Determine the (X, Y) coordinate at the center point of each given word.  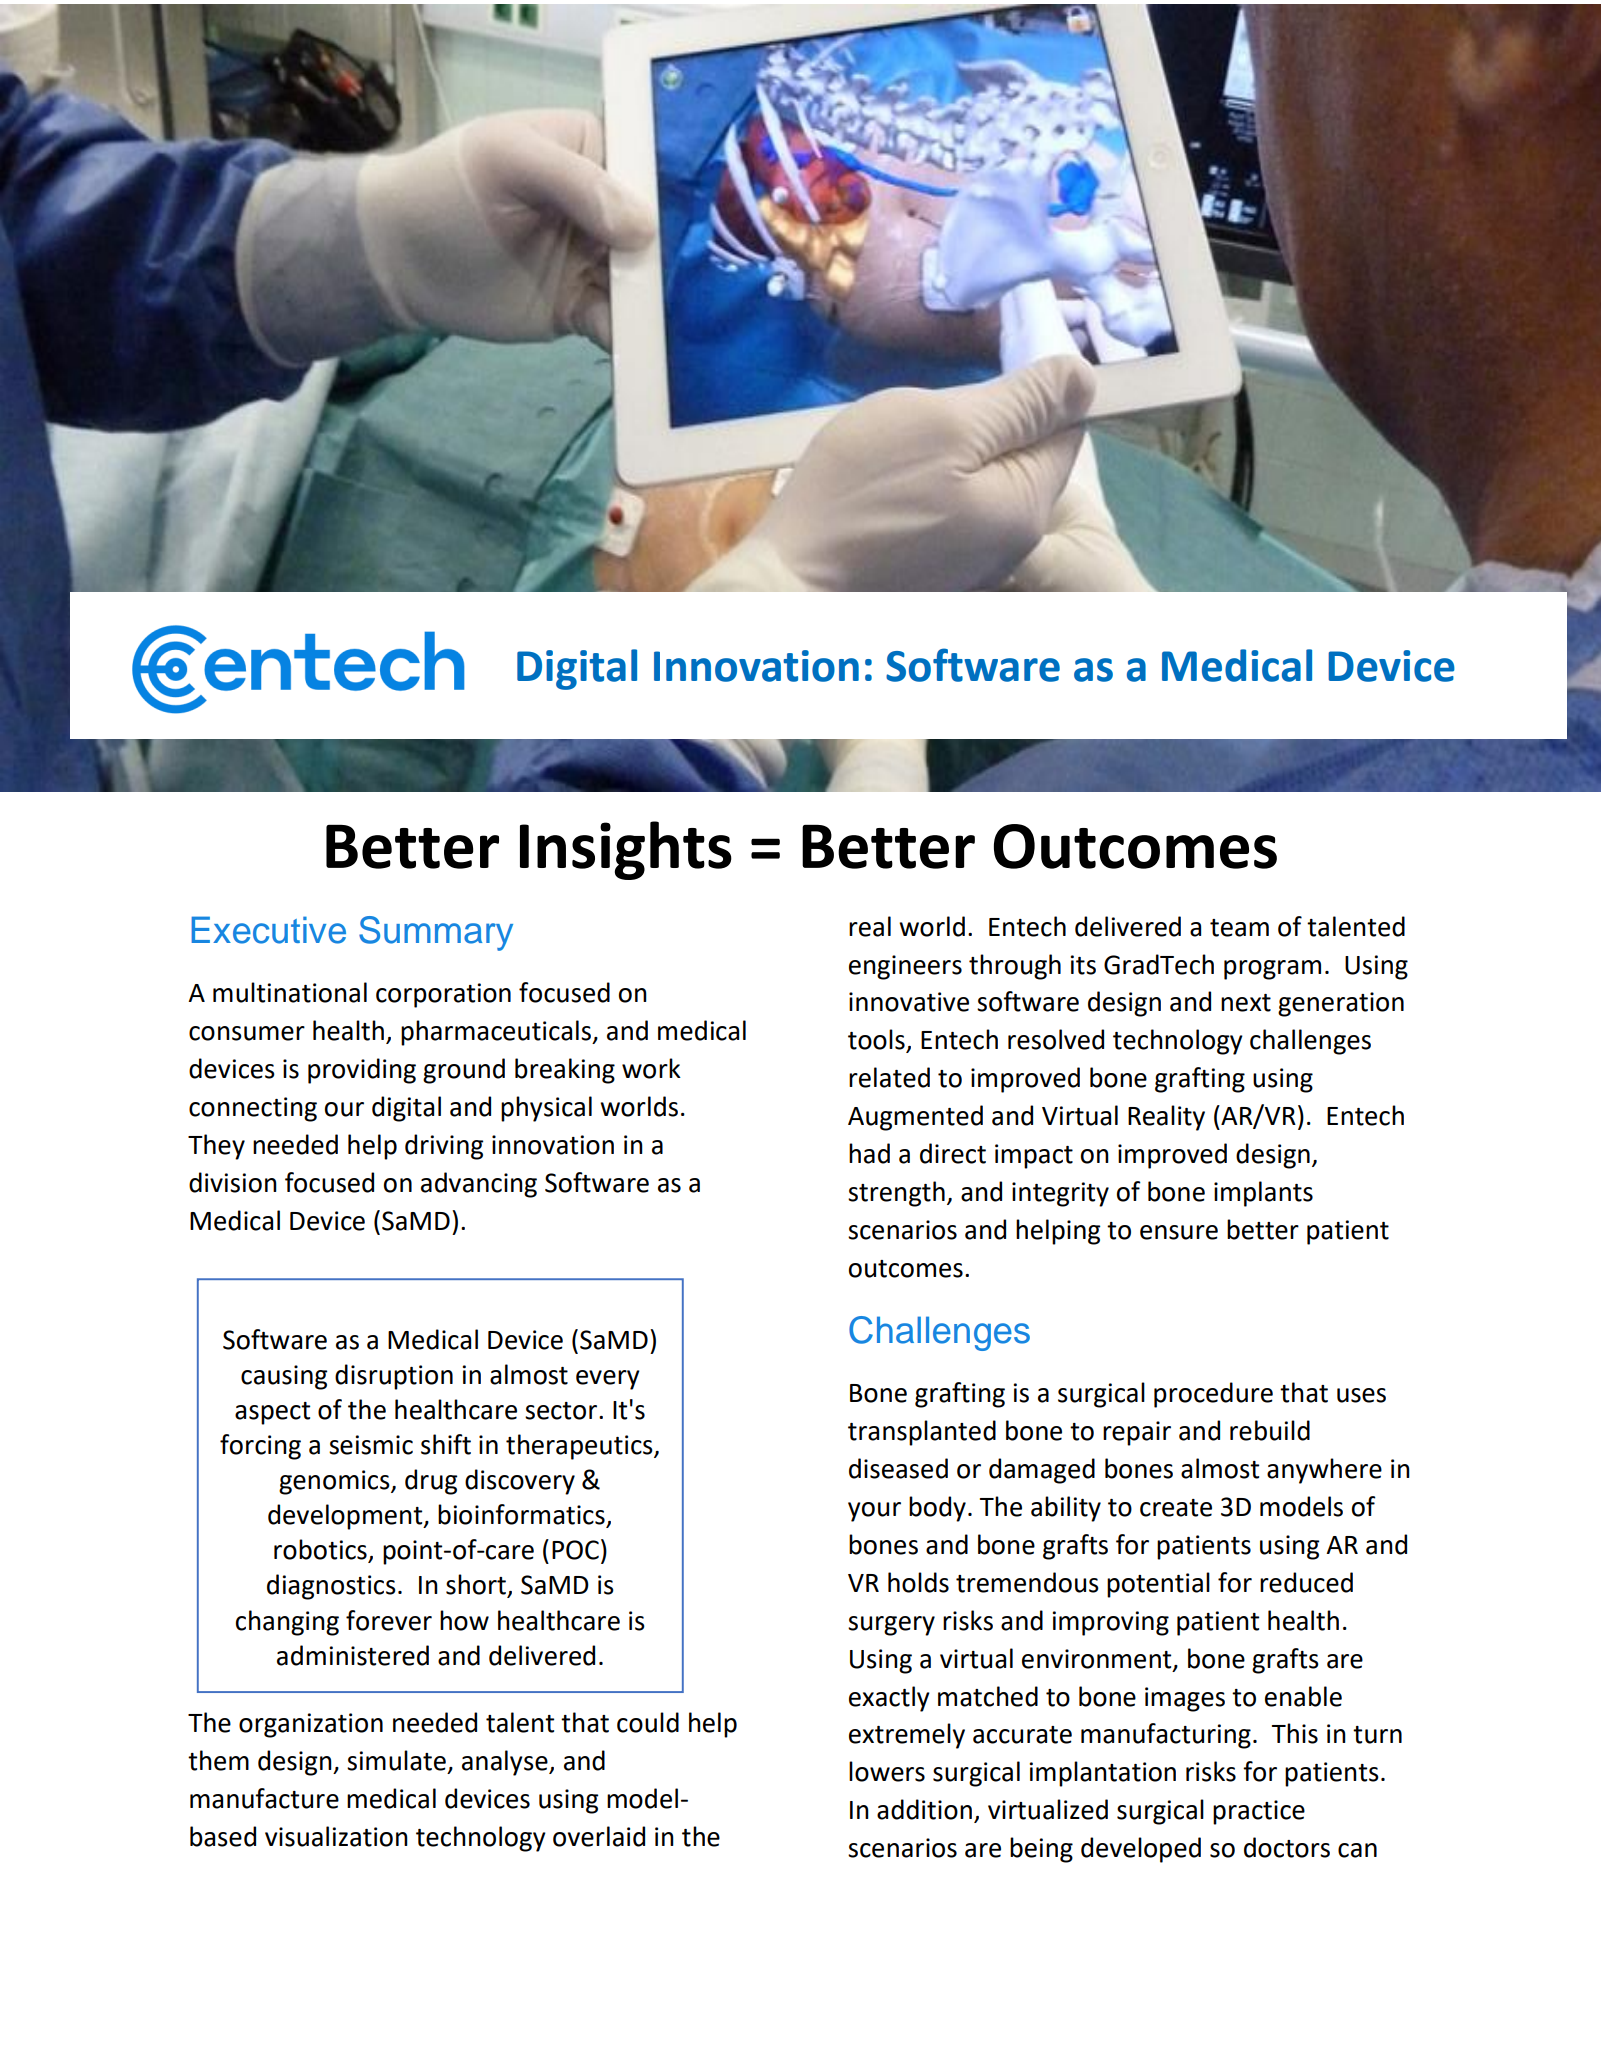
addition (924, 1809)
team (1239, 928)
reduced (1306, 1582)
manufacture (264, 1798)
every (608, 1380)
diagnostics (331, 1587)
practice (1259, 1812)
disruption (394, 1377)
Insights (626, 850)
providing (362, 1071)
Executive (269, 930)
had (869, 1153)
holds (918, 1582)
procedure (1213, 1395)
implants (1263, 1194)
